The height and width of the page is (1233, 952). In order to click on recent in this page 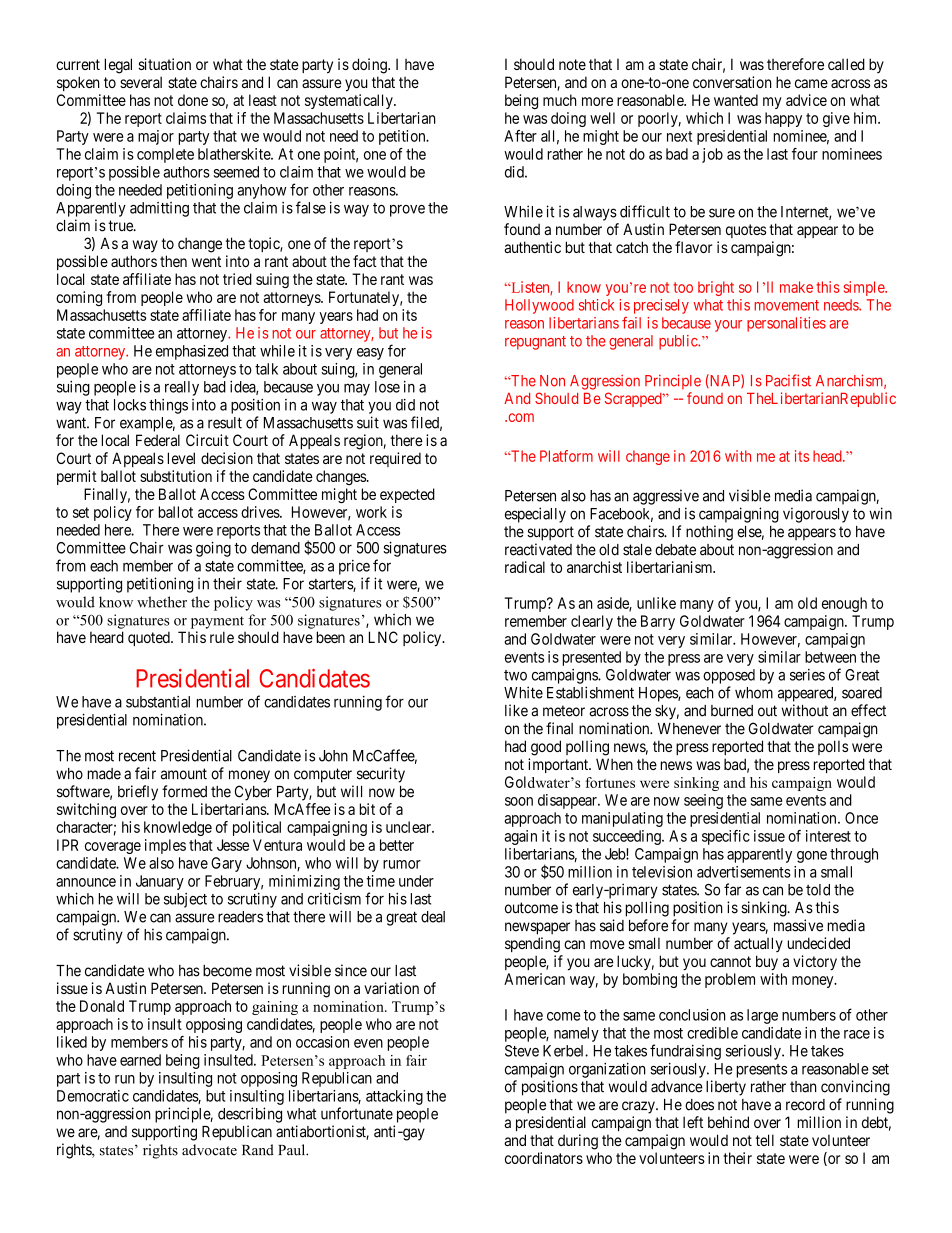, I will do `click(137, 756)`.
